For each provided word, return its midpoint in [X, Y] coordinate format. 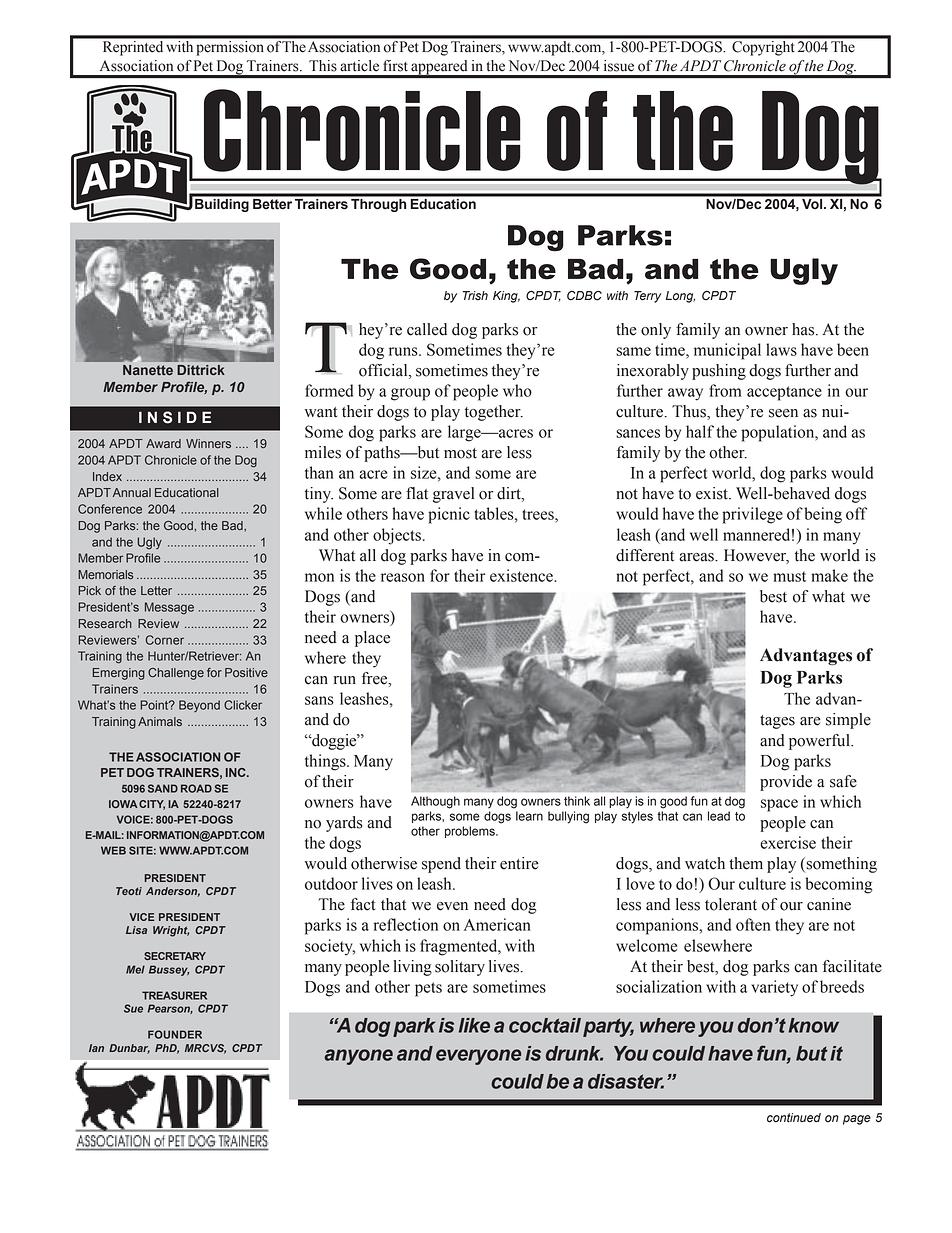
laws [781, 349]
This [323, 66]
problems [471, 832]
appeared [439, 68]
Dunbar [129, 1049]
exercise [788, 842]
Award [163, 443]
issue [619, 66]
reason [403, 577]
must [789, 576]
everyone [478, 1057]
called [427, 329]
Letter [156, 591]
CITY [152, 805]
